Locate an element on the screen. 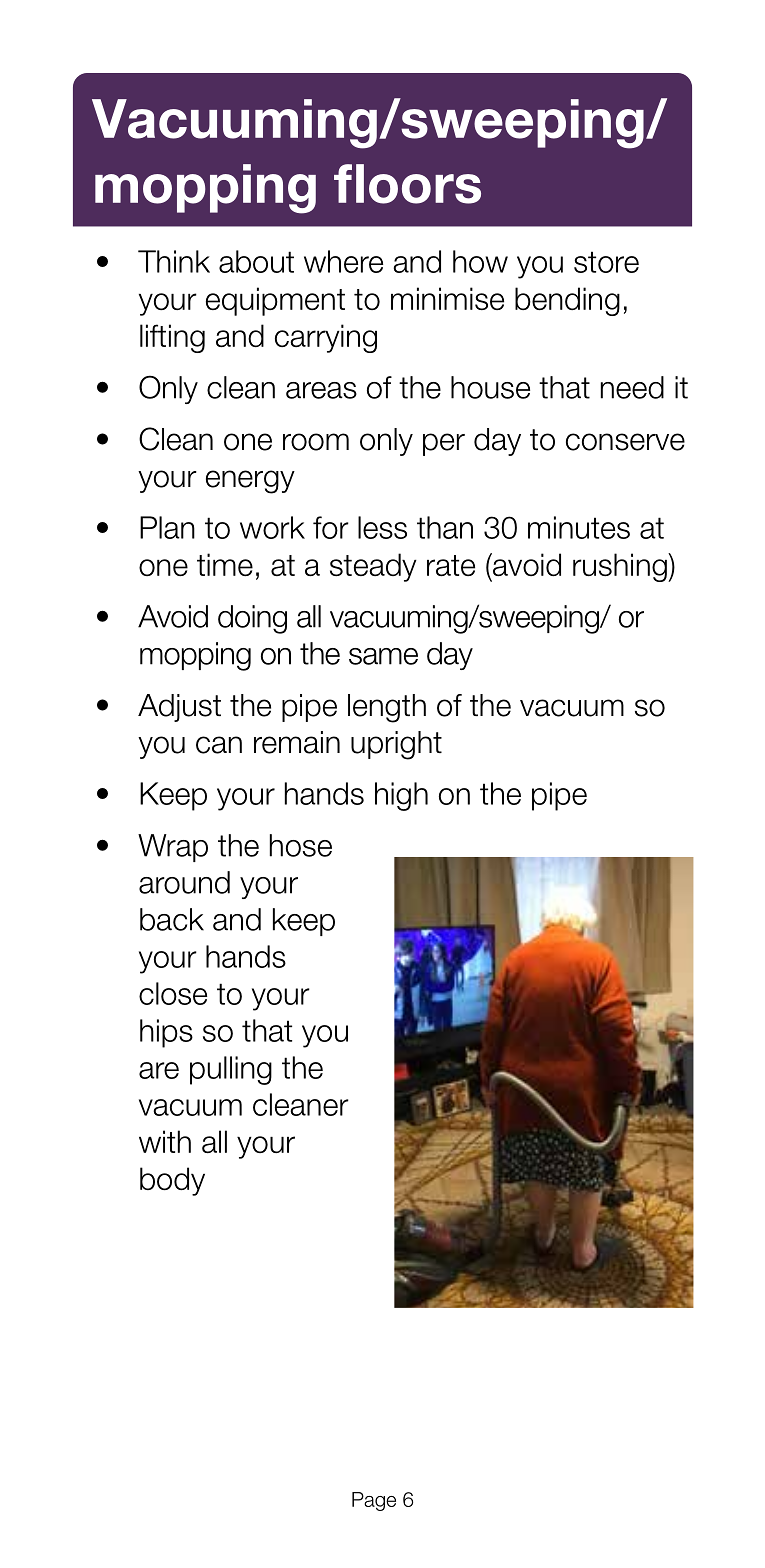  pulling is located at coordinates (231, 1070).
